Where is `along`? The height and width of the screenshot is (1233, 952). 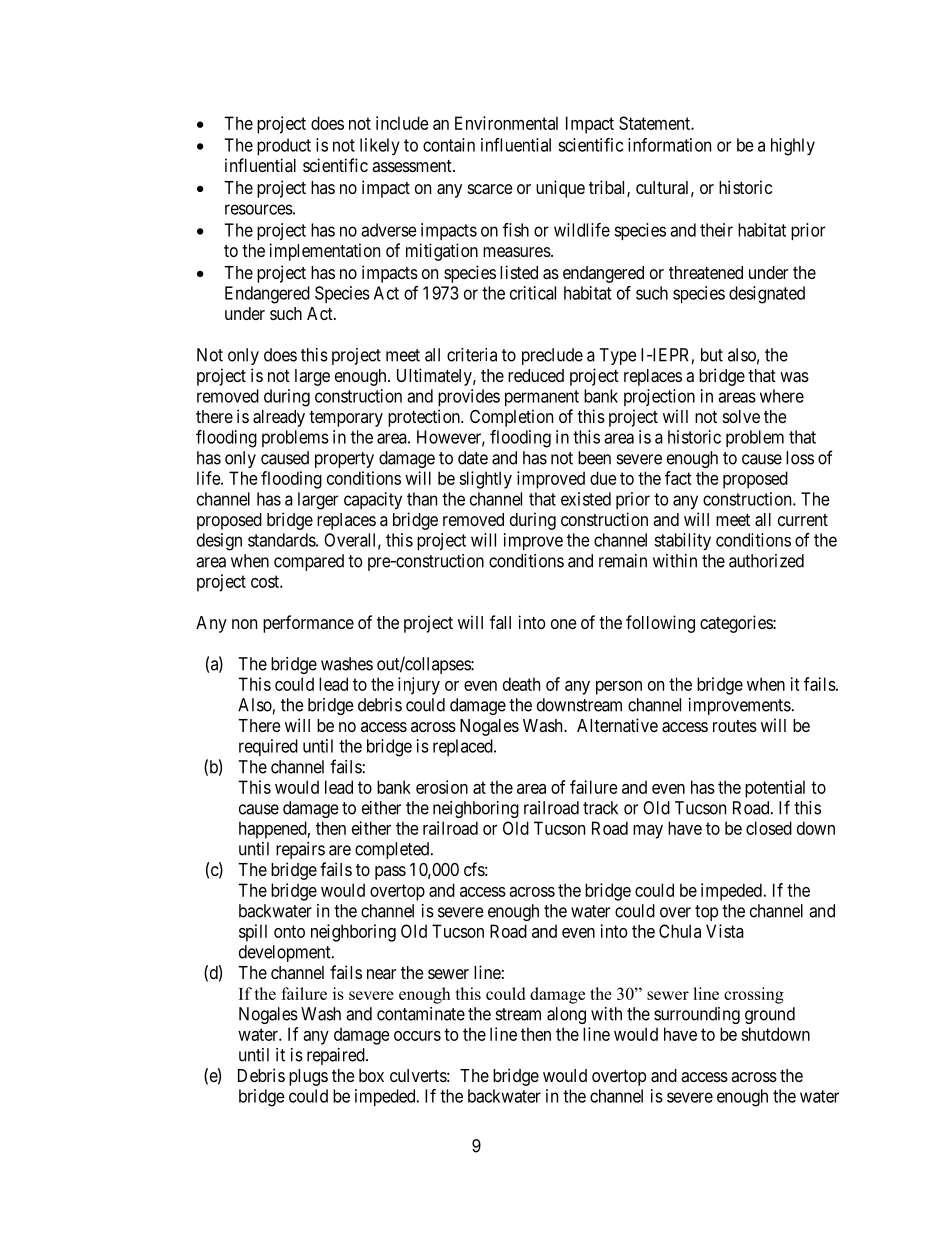 along is located at coordinates (566, 1015).
